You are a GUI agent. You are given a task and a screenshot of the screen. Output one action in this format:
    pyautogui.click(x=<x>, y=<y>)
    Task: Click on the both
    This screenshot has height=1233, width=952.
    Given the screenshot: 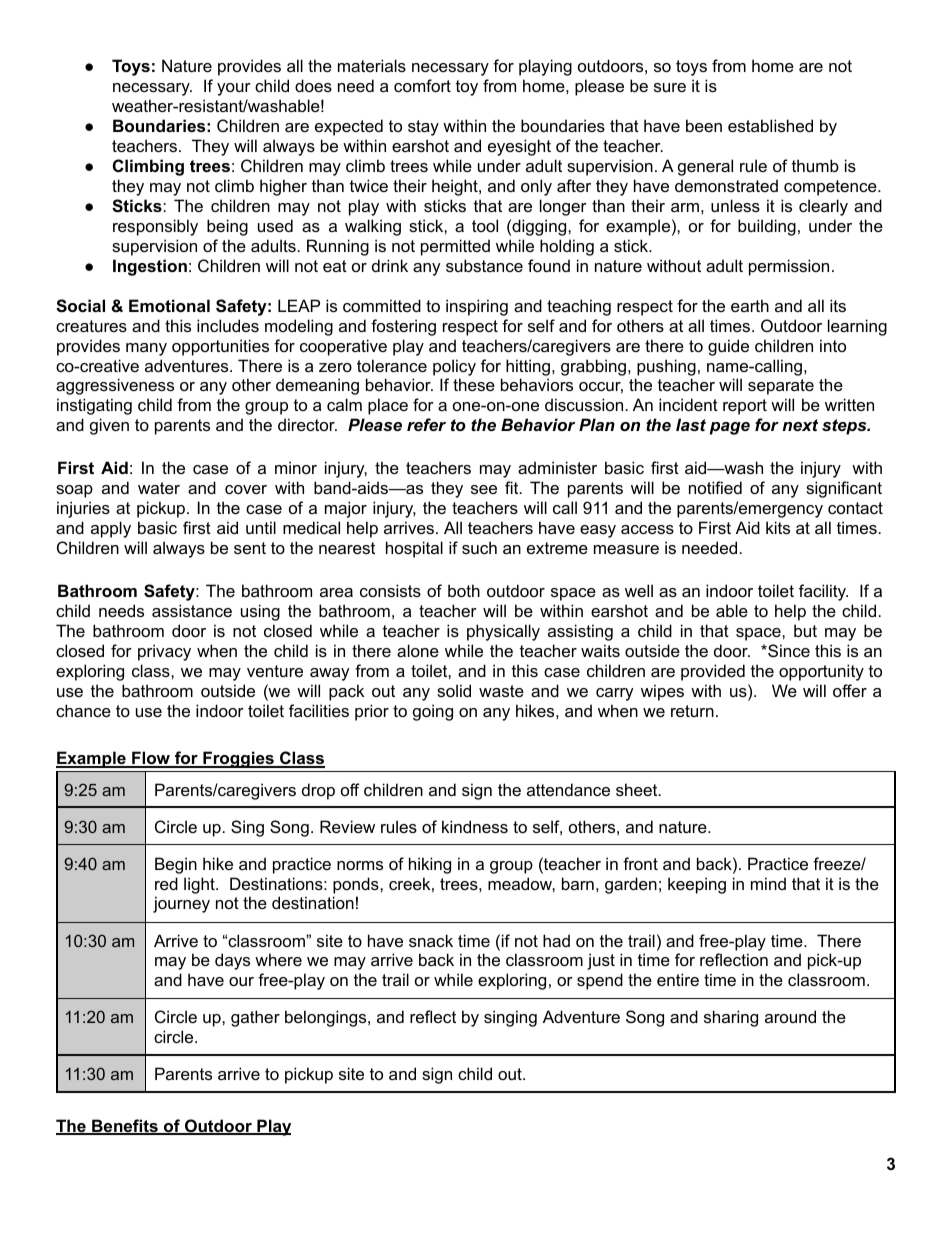 What is the action you would take?
    pyautogui.click(x=464, y=590)
